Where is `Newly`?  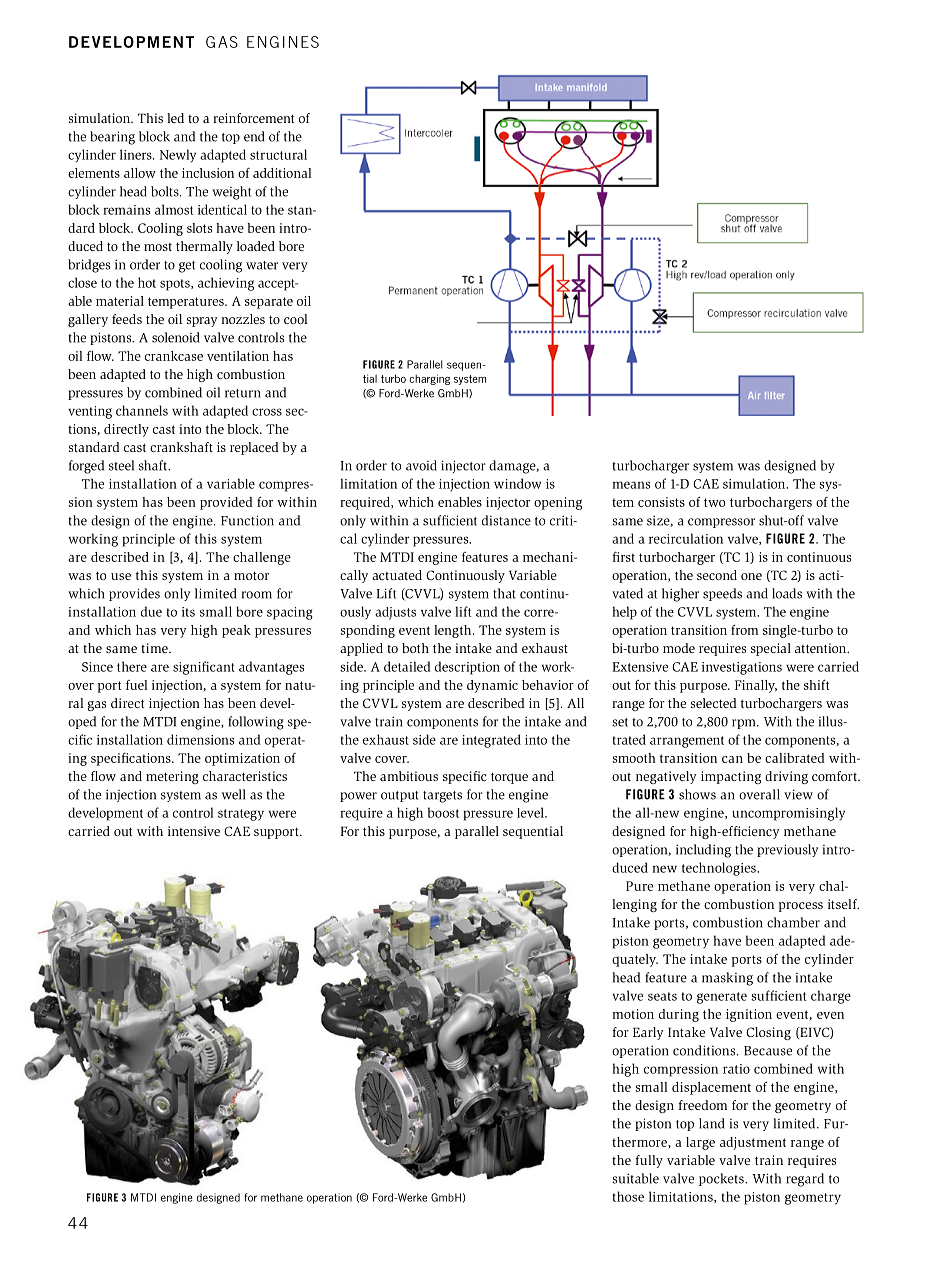
Newly is located at coordinates (178, 156).
